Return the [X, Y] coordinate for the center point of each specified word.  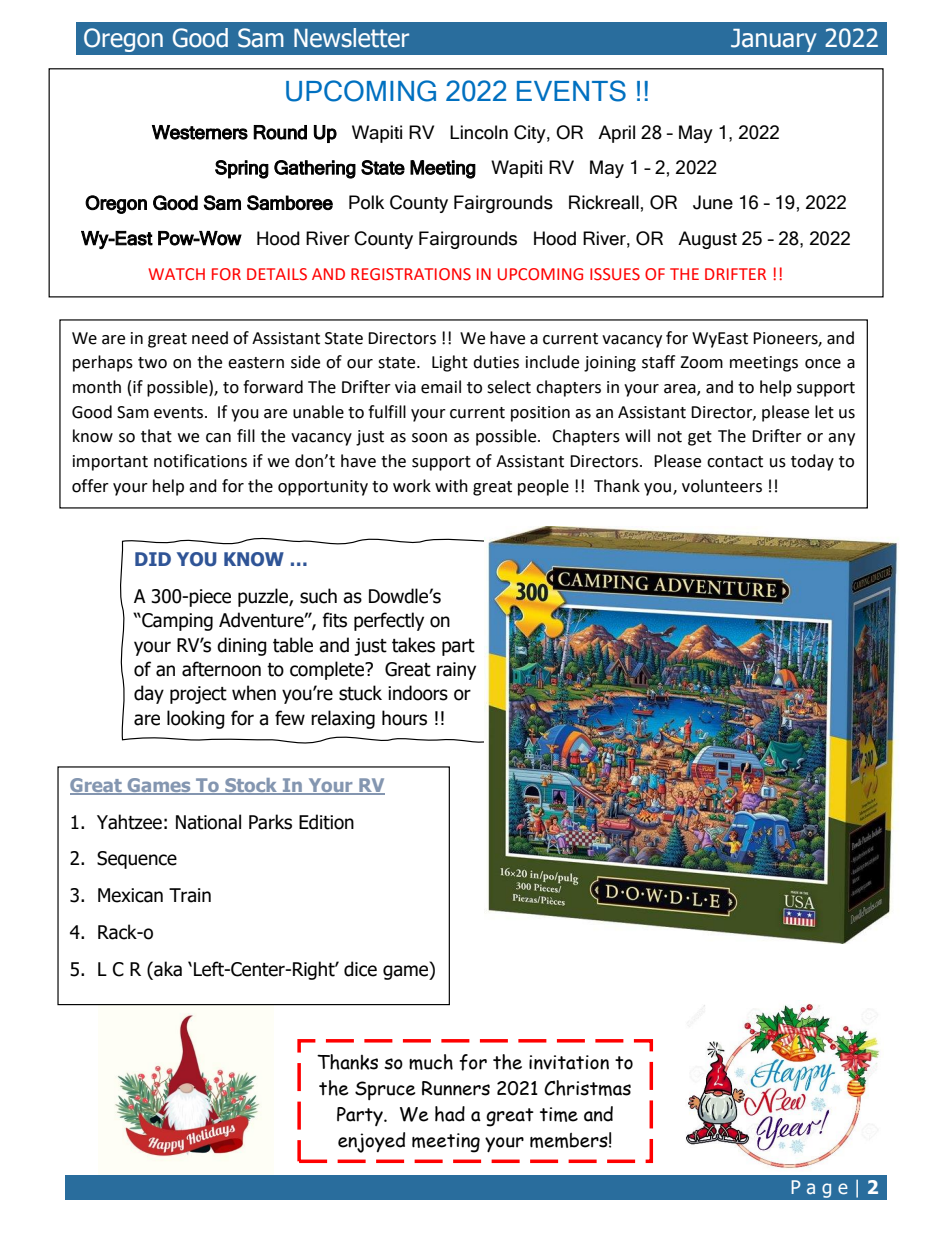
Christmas [587, 1088]
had [450, 1114]
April [616, 134]
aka [167, 970]
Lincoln [479, 132]
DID [153, 559]
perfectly [389, 621]
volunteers [722, 486]
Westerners [200, 132]
